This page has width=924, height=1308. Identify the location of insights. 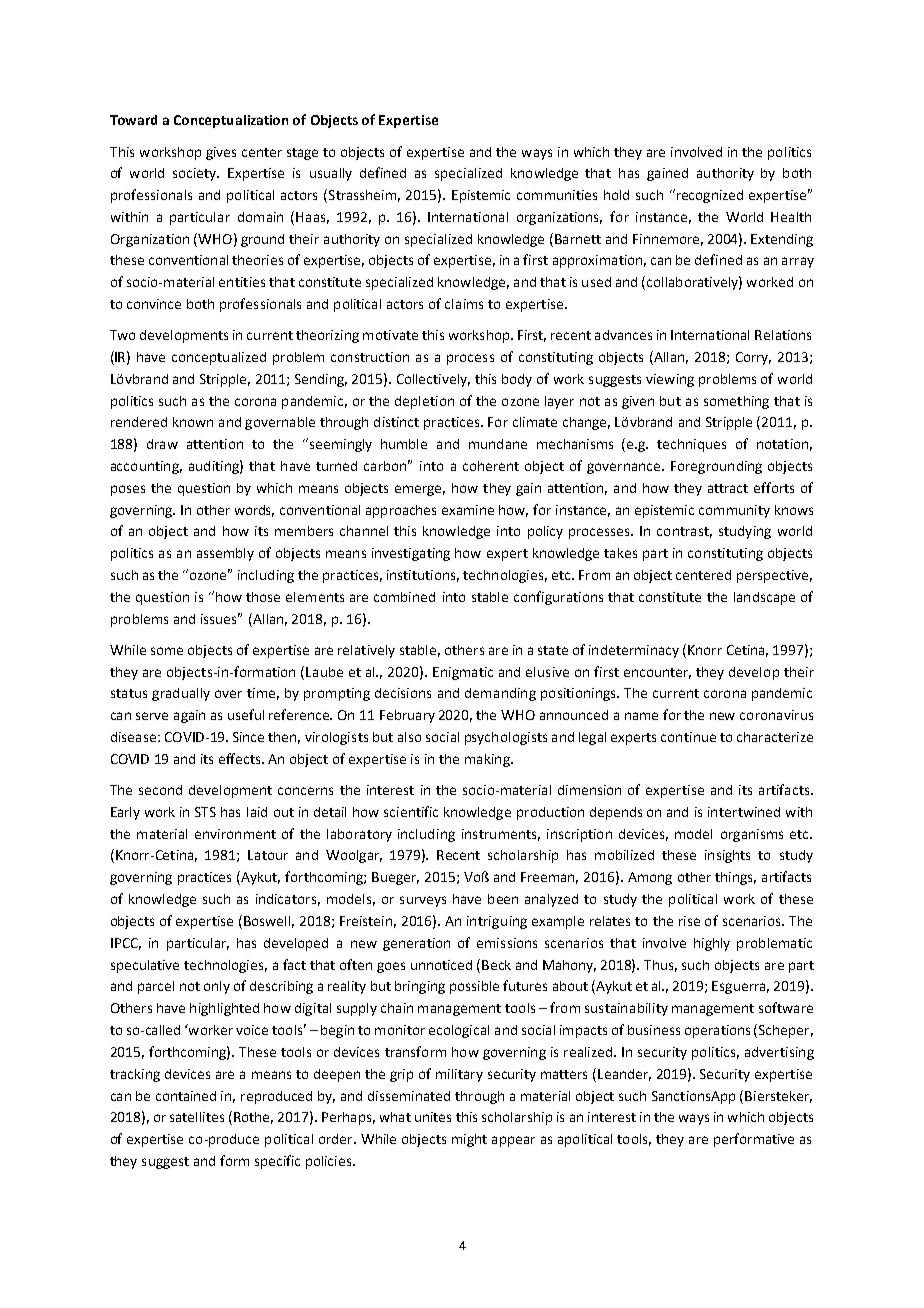
(727, 856).
